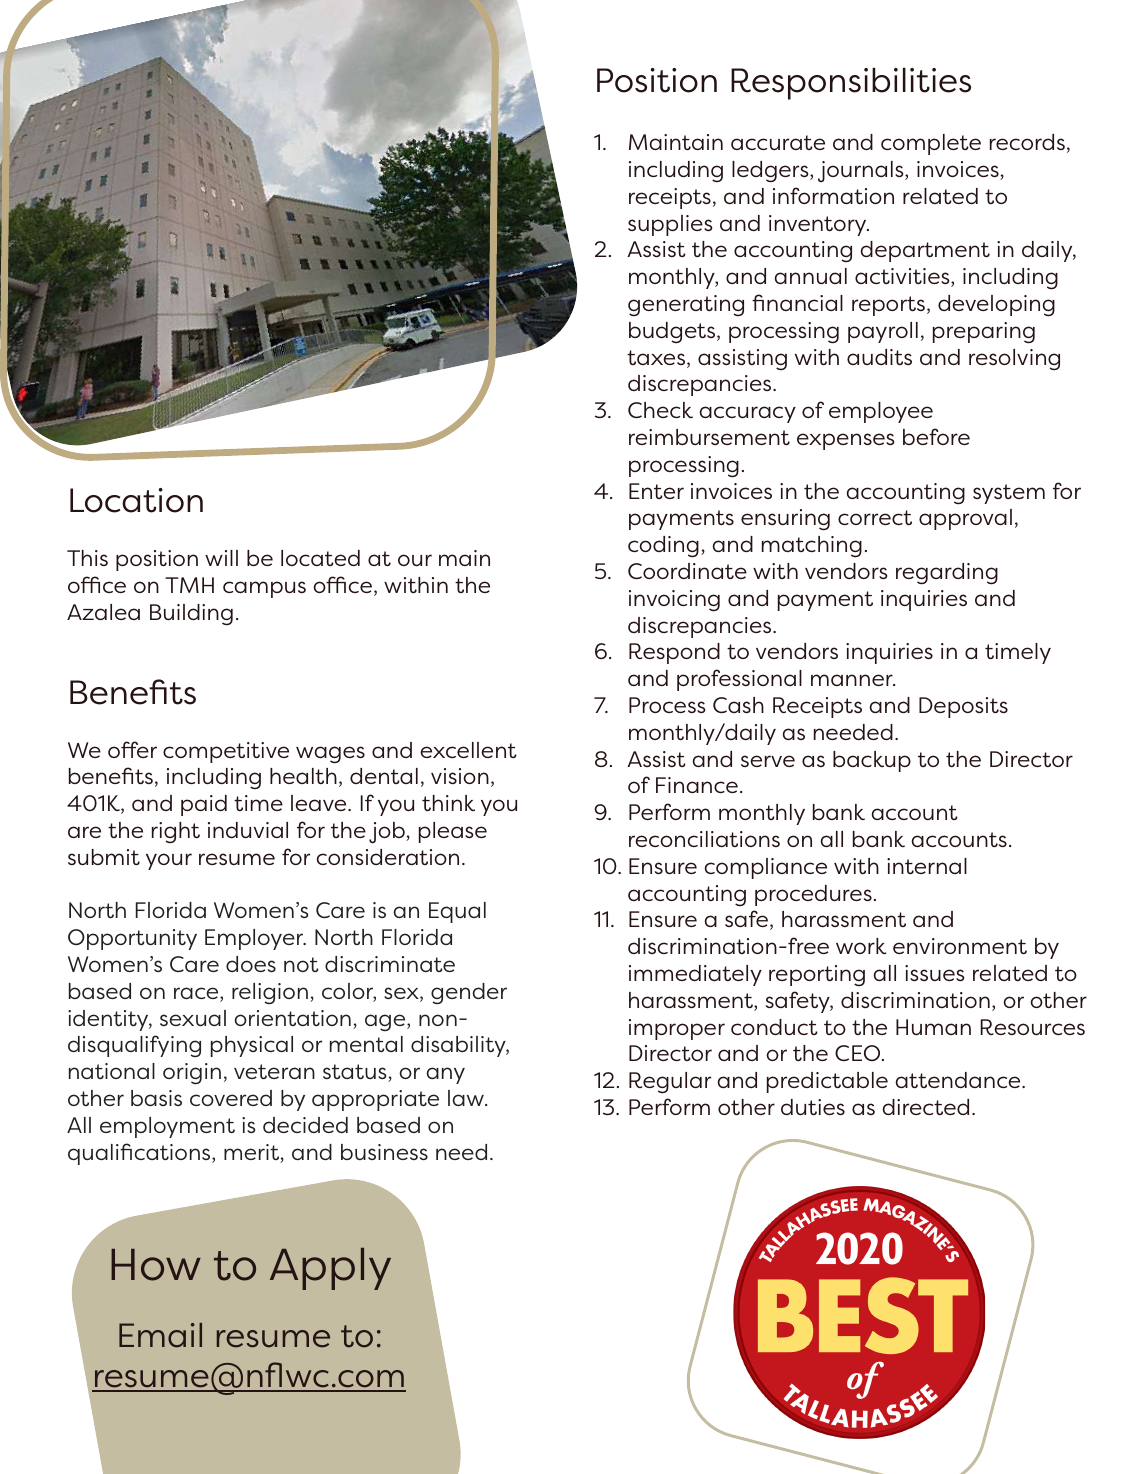 This screenshot has height=1474, width=1139. I want to click on correct, so click(875, 517).
